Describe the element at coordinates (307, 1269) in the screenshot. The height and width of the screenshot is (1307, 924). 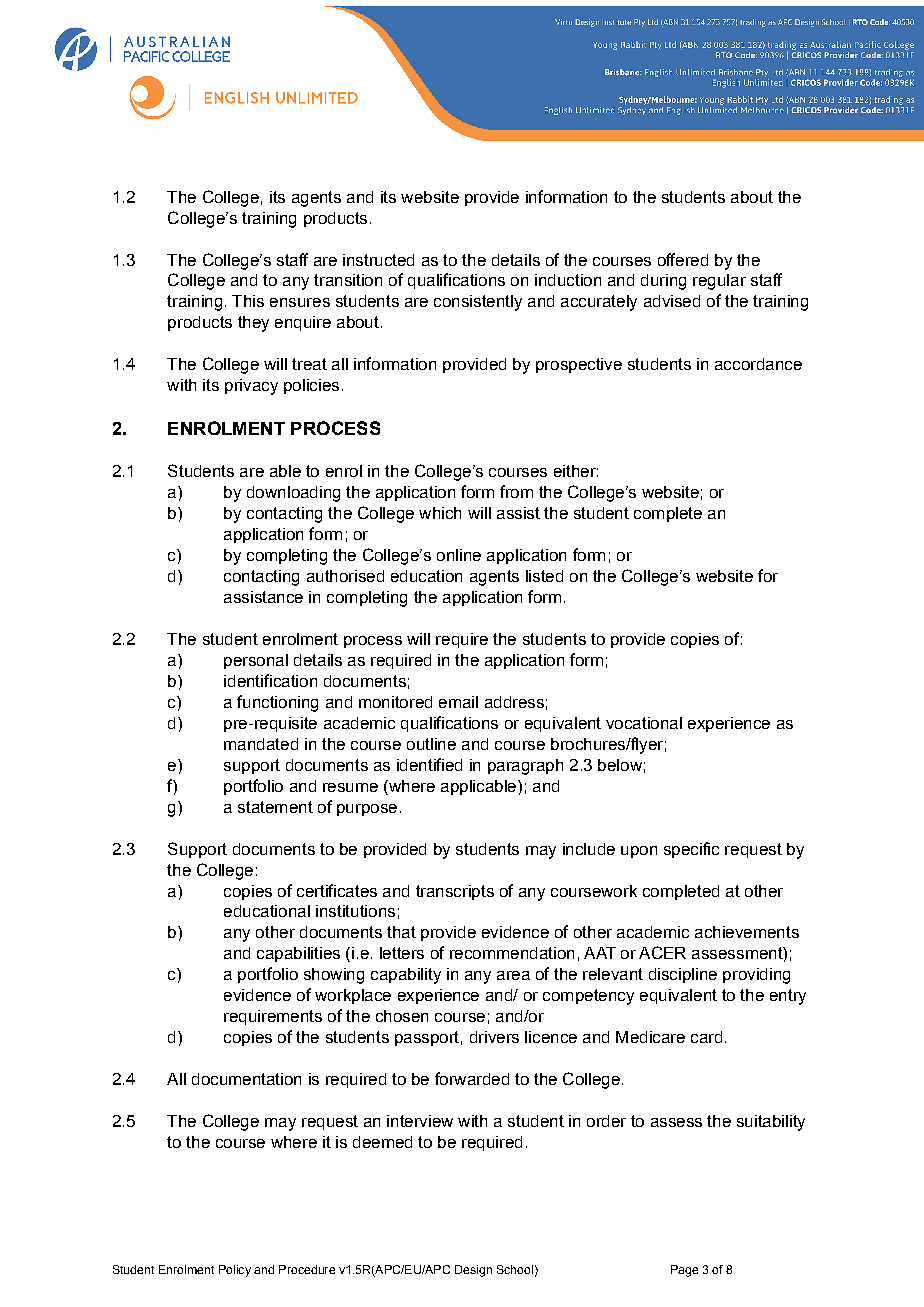
I see `Procedure` at that location.
